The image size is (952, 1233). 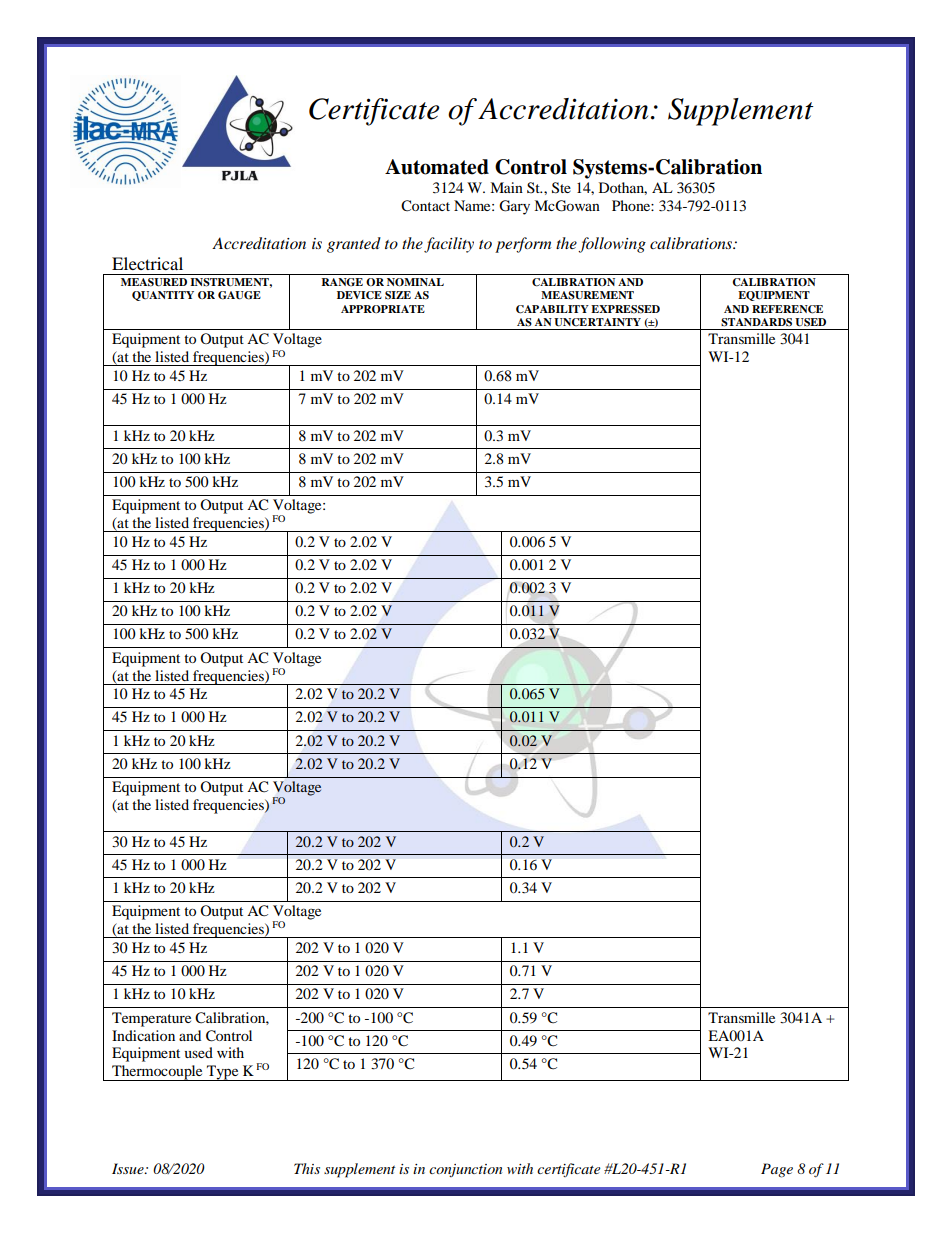 I want to click on This, so click(x=307, y=1168).
